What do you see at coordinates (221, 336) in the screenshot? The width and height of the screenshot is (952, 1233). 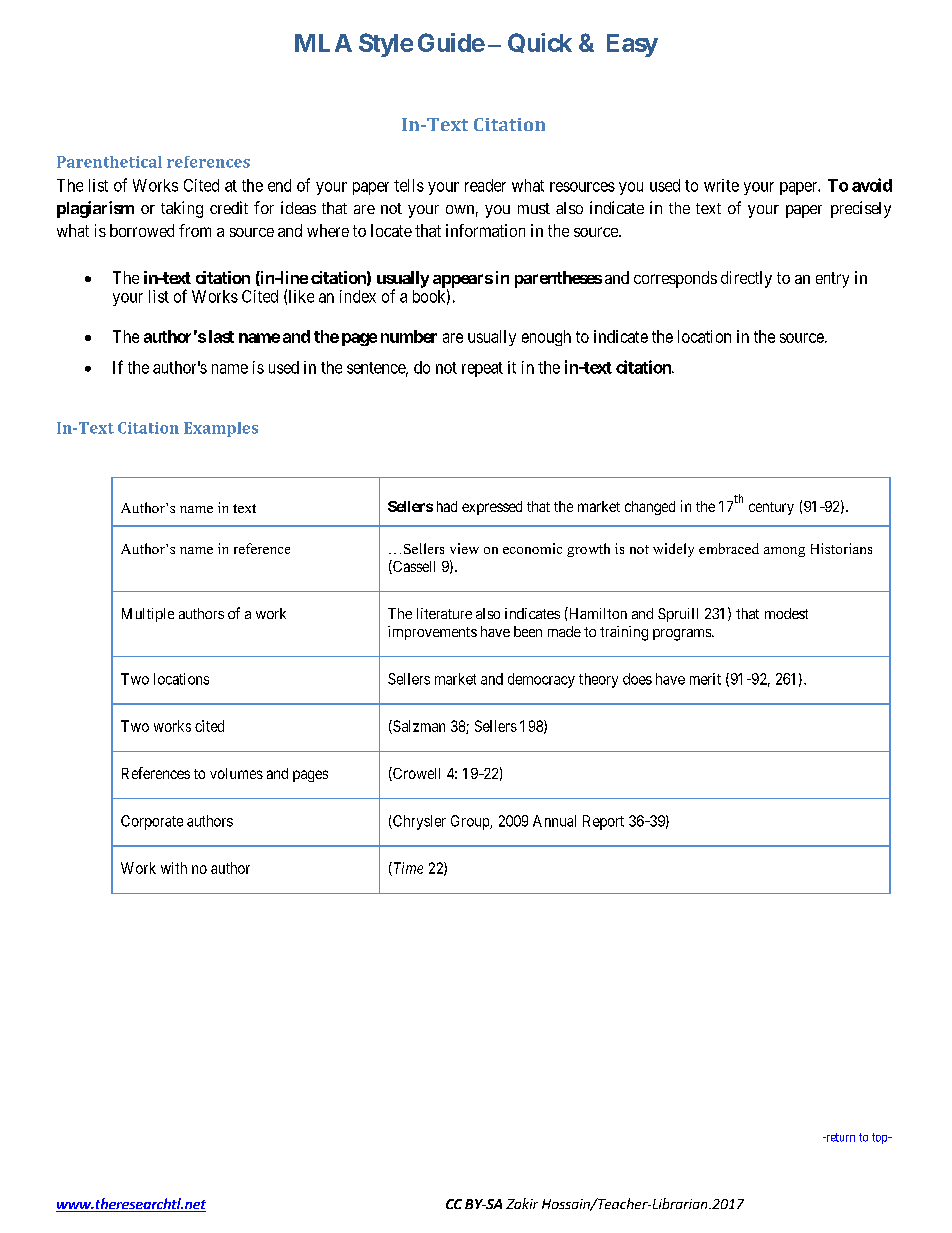 I see `last` at bounding box center [221, 336].
